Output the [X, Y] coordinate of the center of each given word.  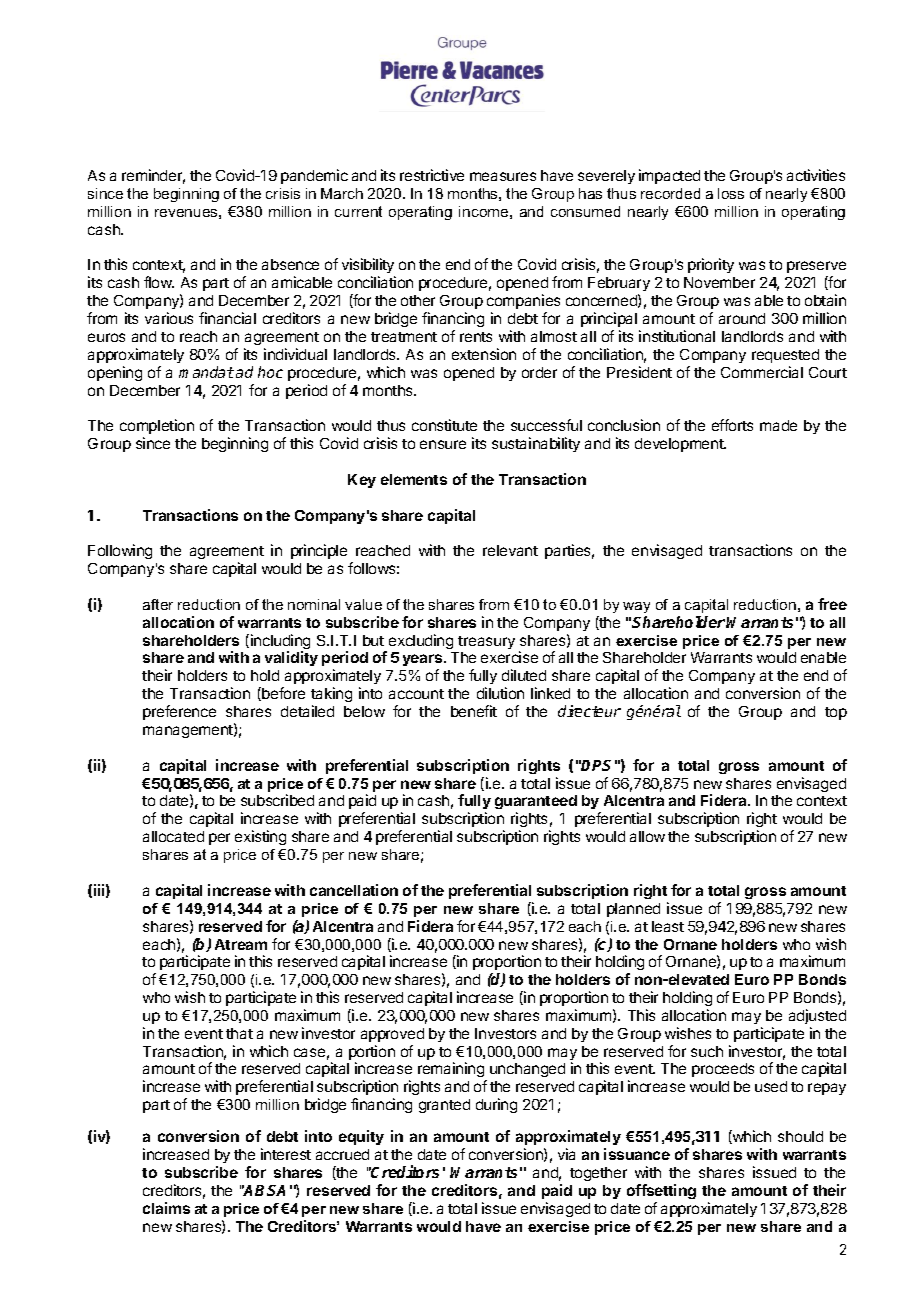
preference [179, 712]
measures [503, 176]
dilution [500, 693]
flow [159, 282]
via [566, 1154]
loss [731, 193]
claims [166, 1208]
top [836, 713]
